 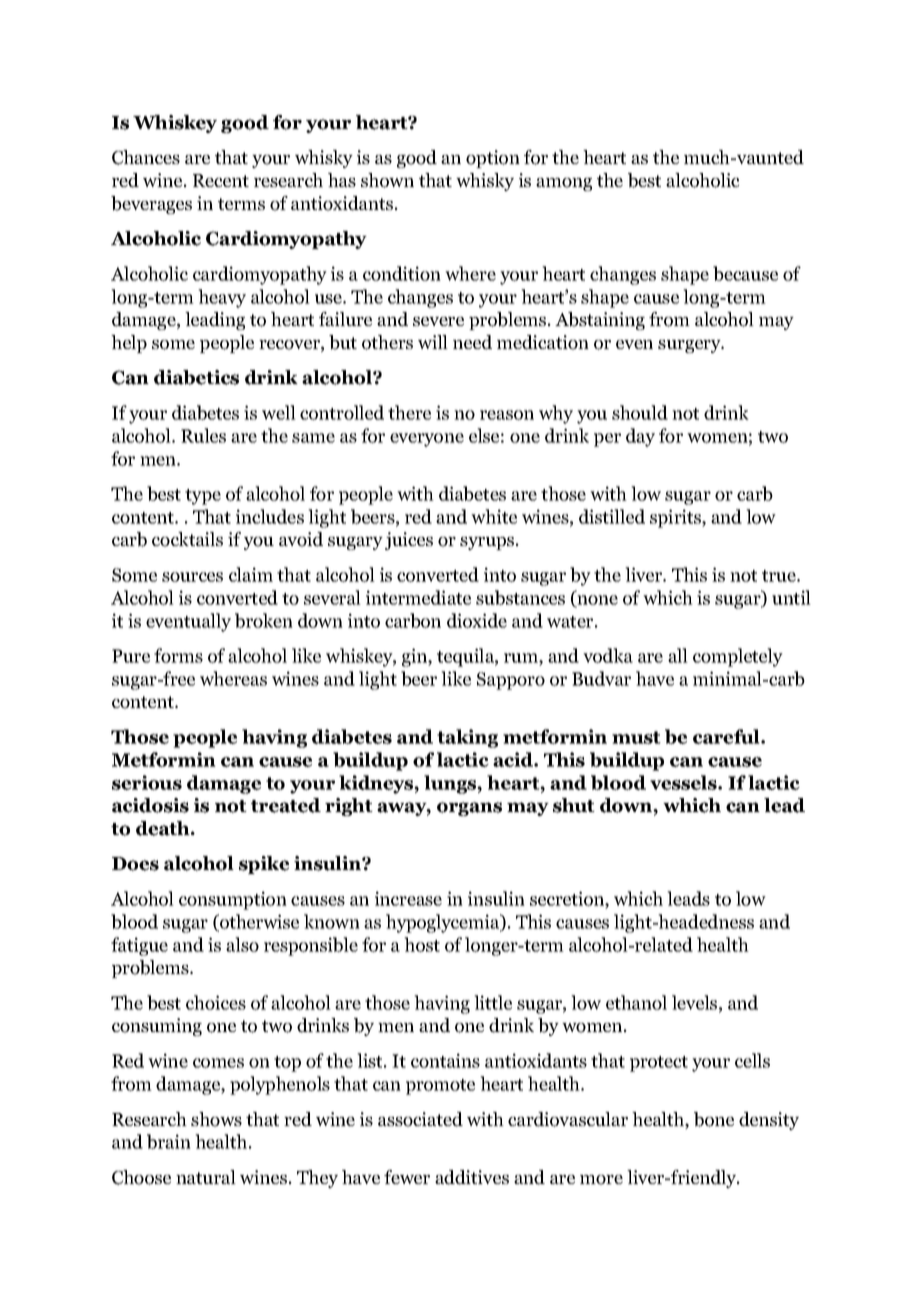 I want to click on among, so click(x=564, y=184).
